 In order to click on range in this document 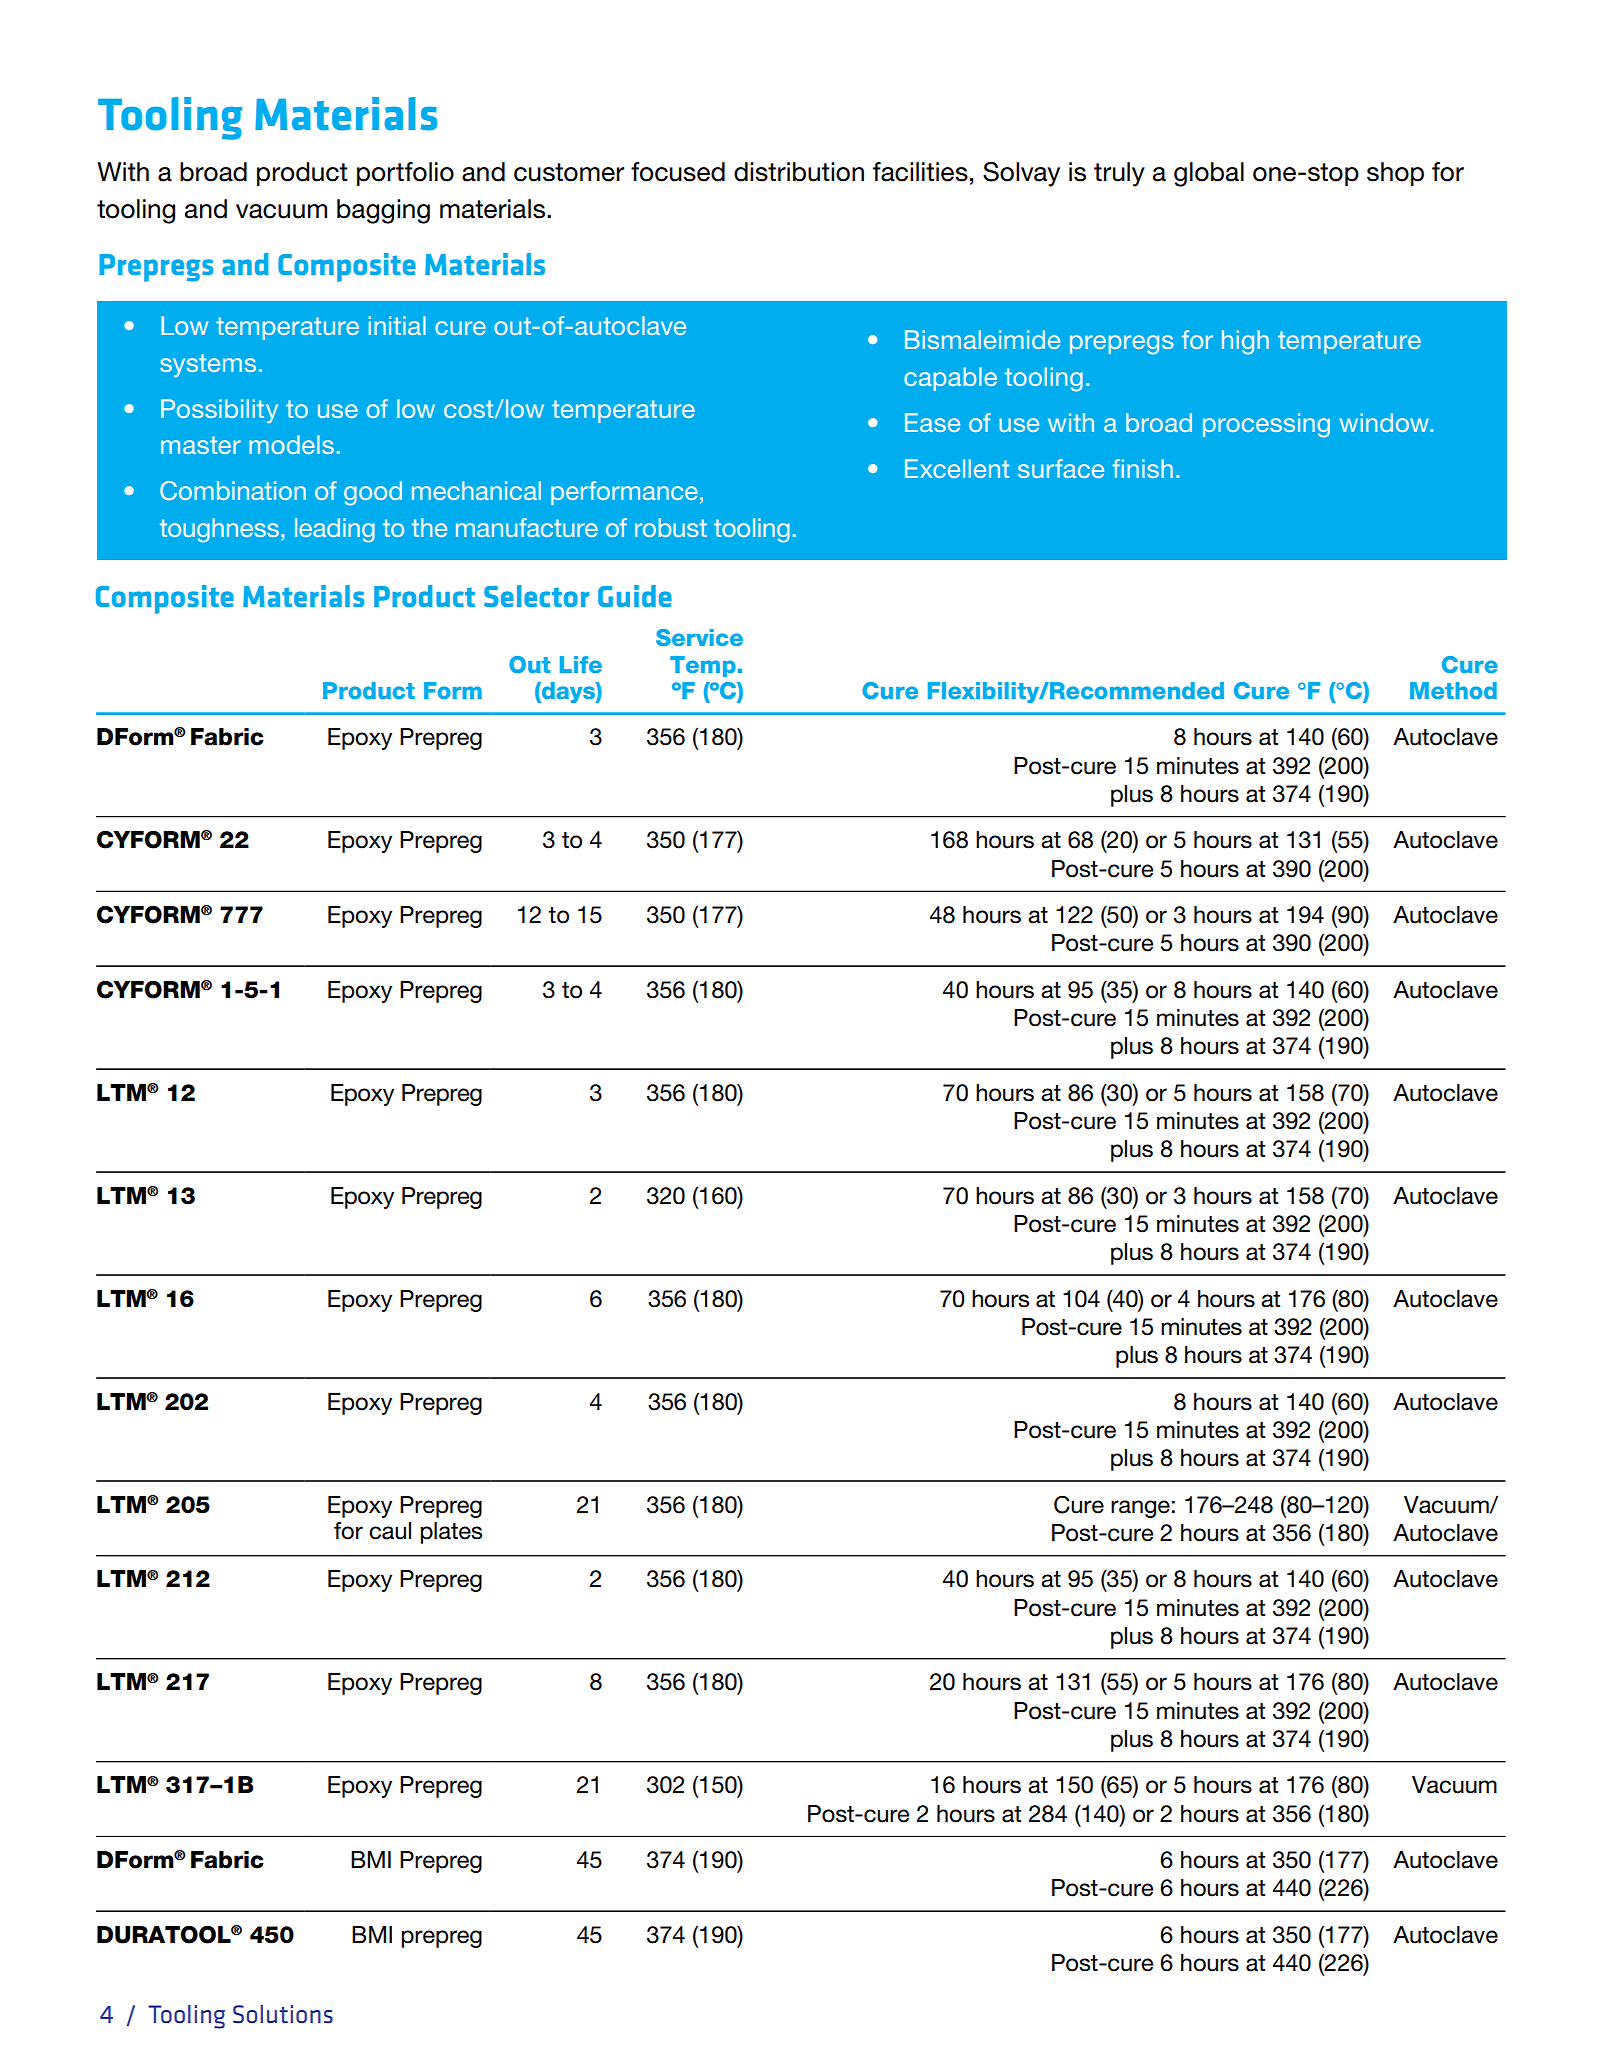, I will do `click(1140, 1509)`.
